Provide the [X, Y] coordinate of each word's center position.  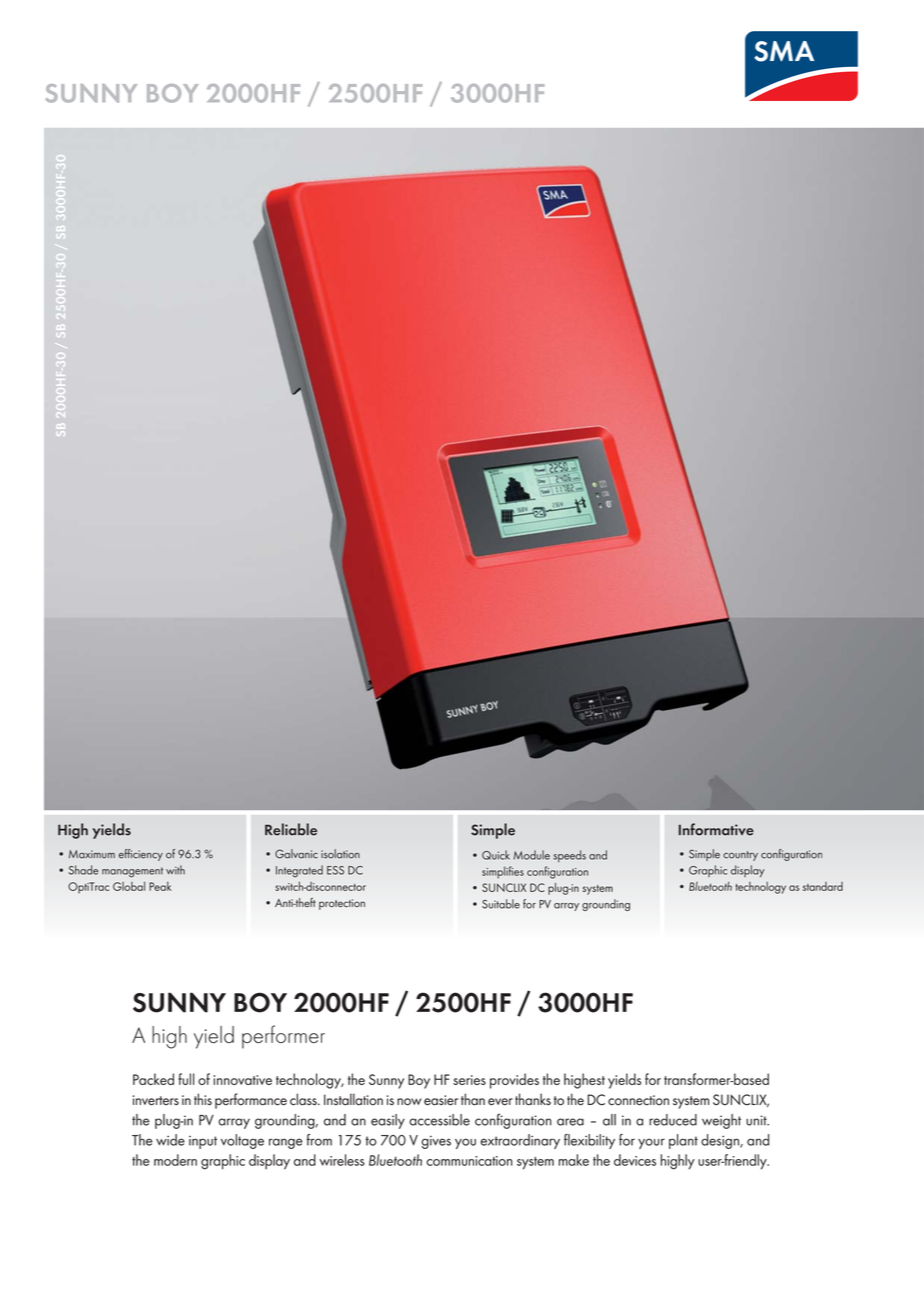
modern [175, 1160]
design [721, 1141]
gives [436, 1142]
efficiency [141, 855]
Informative [716, 829]
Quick [496, 855]
